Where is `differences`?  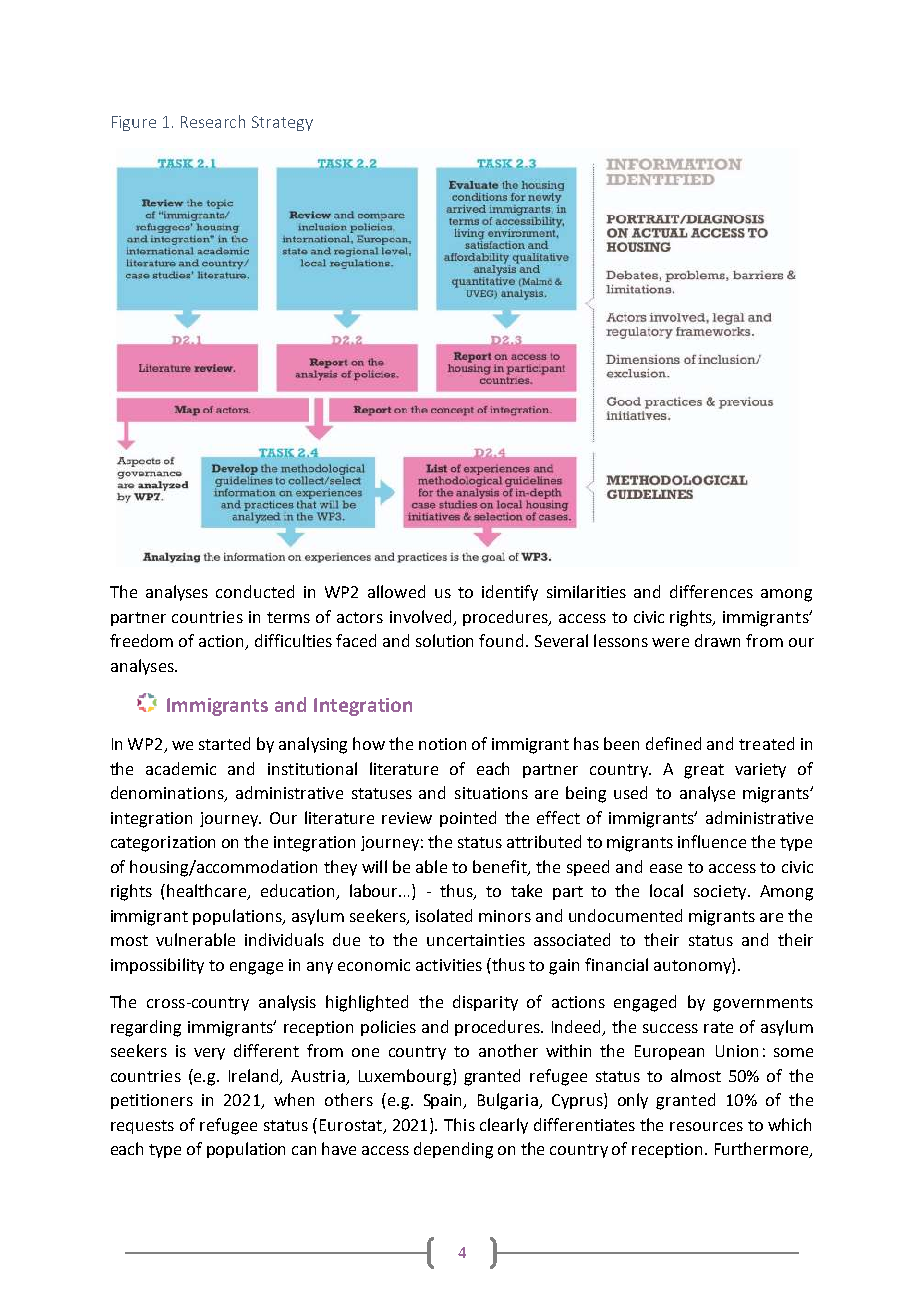 differences is located at coordinates (711, 591).
